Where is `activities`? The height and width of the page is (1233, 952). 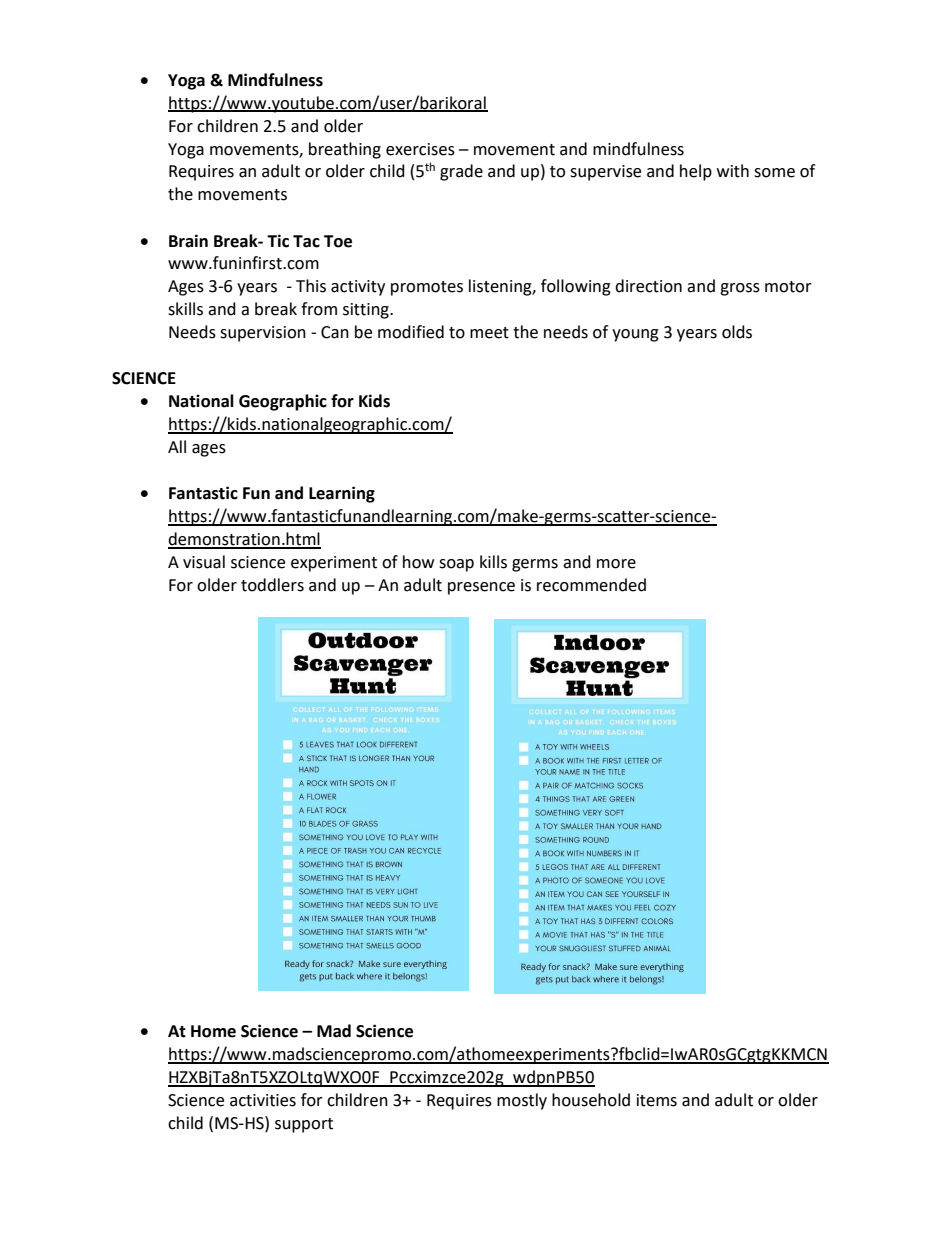
activities is located at coordinates (263, 1100).
